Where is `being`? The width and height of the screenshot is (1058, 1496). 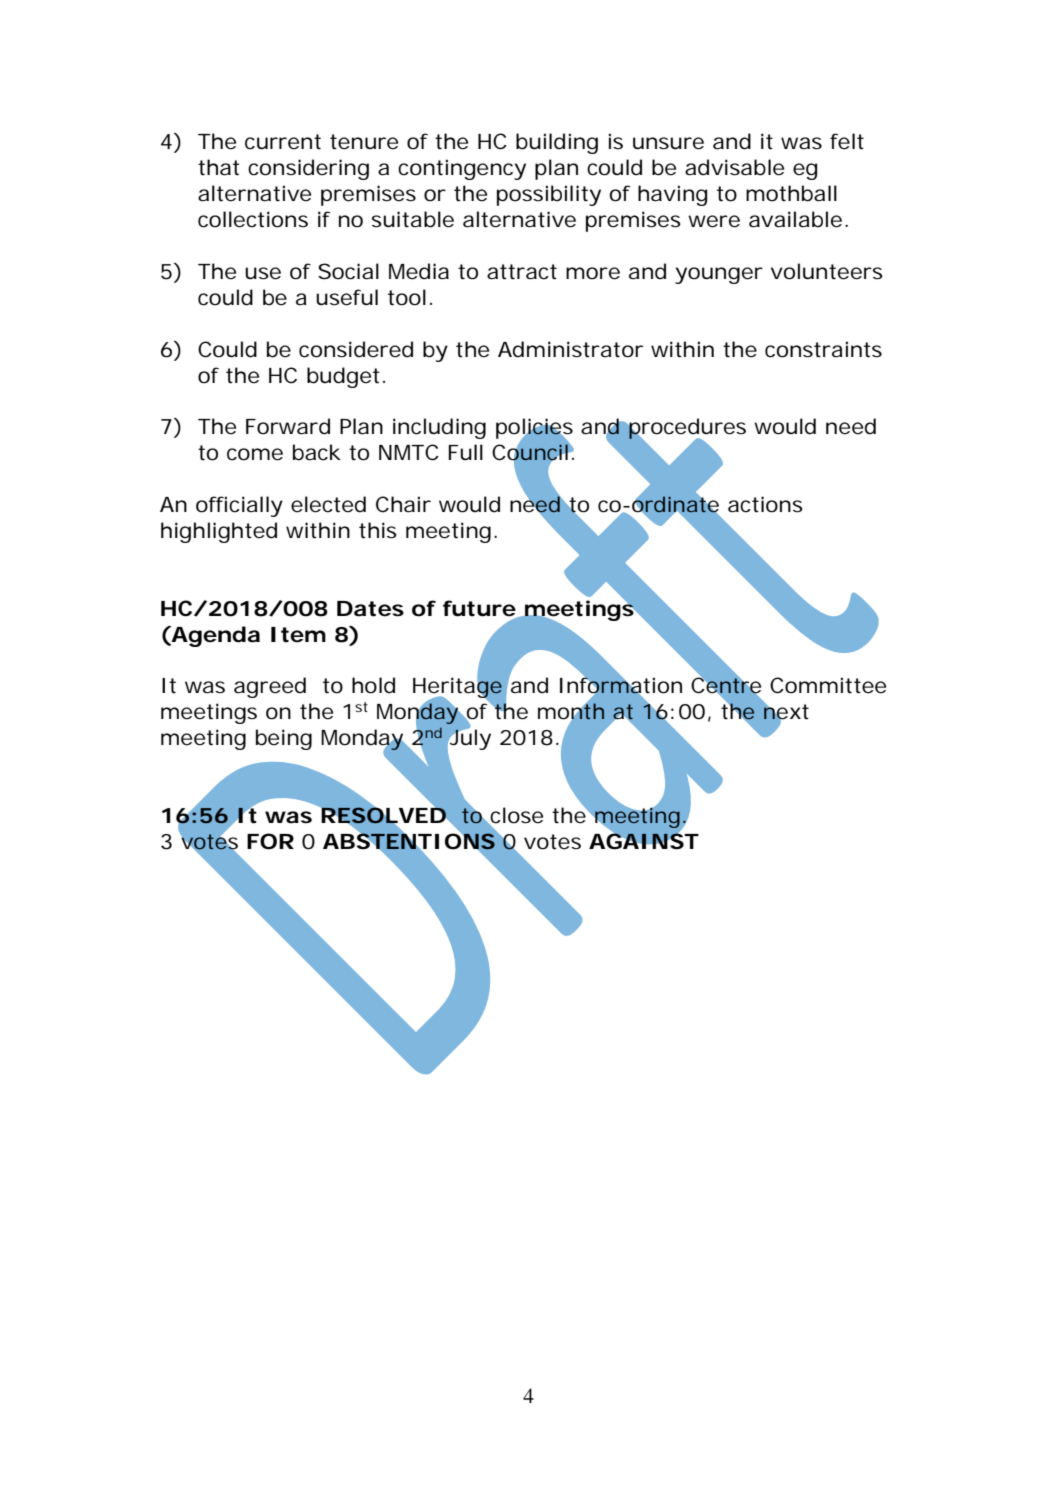
being is located at coordinates (284, 739).
